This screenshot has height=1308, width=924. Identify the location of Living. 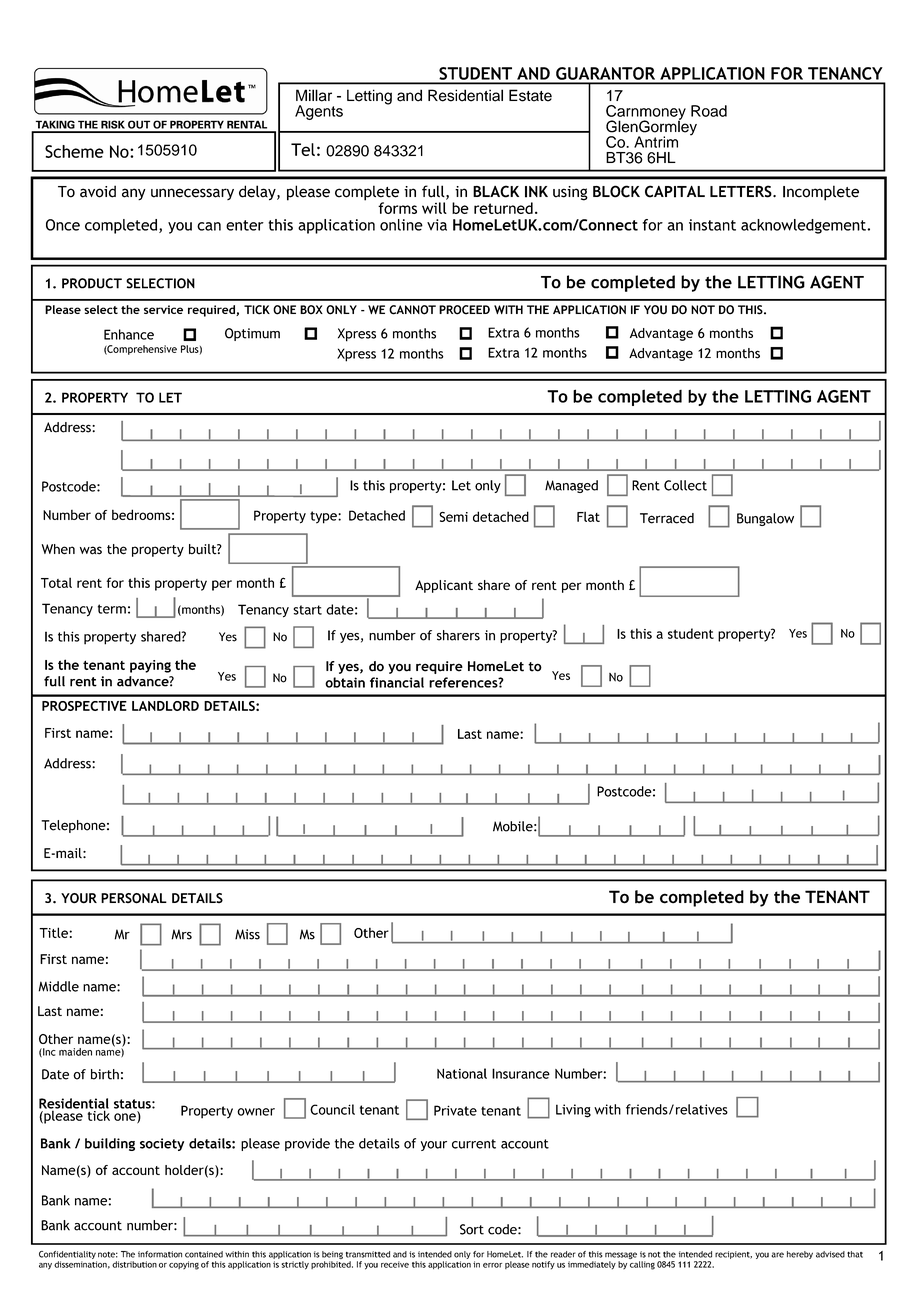
(573, 1111).
